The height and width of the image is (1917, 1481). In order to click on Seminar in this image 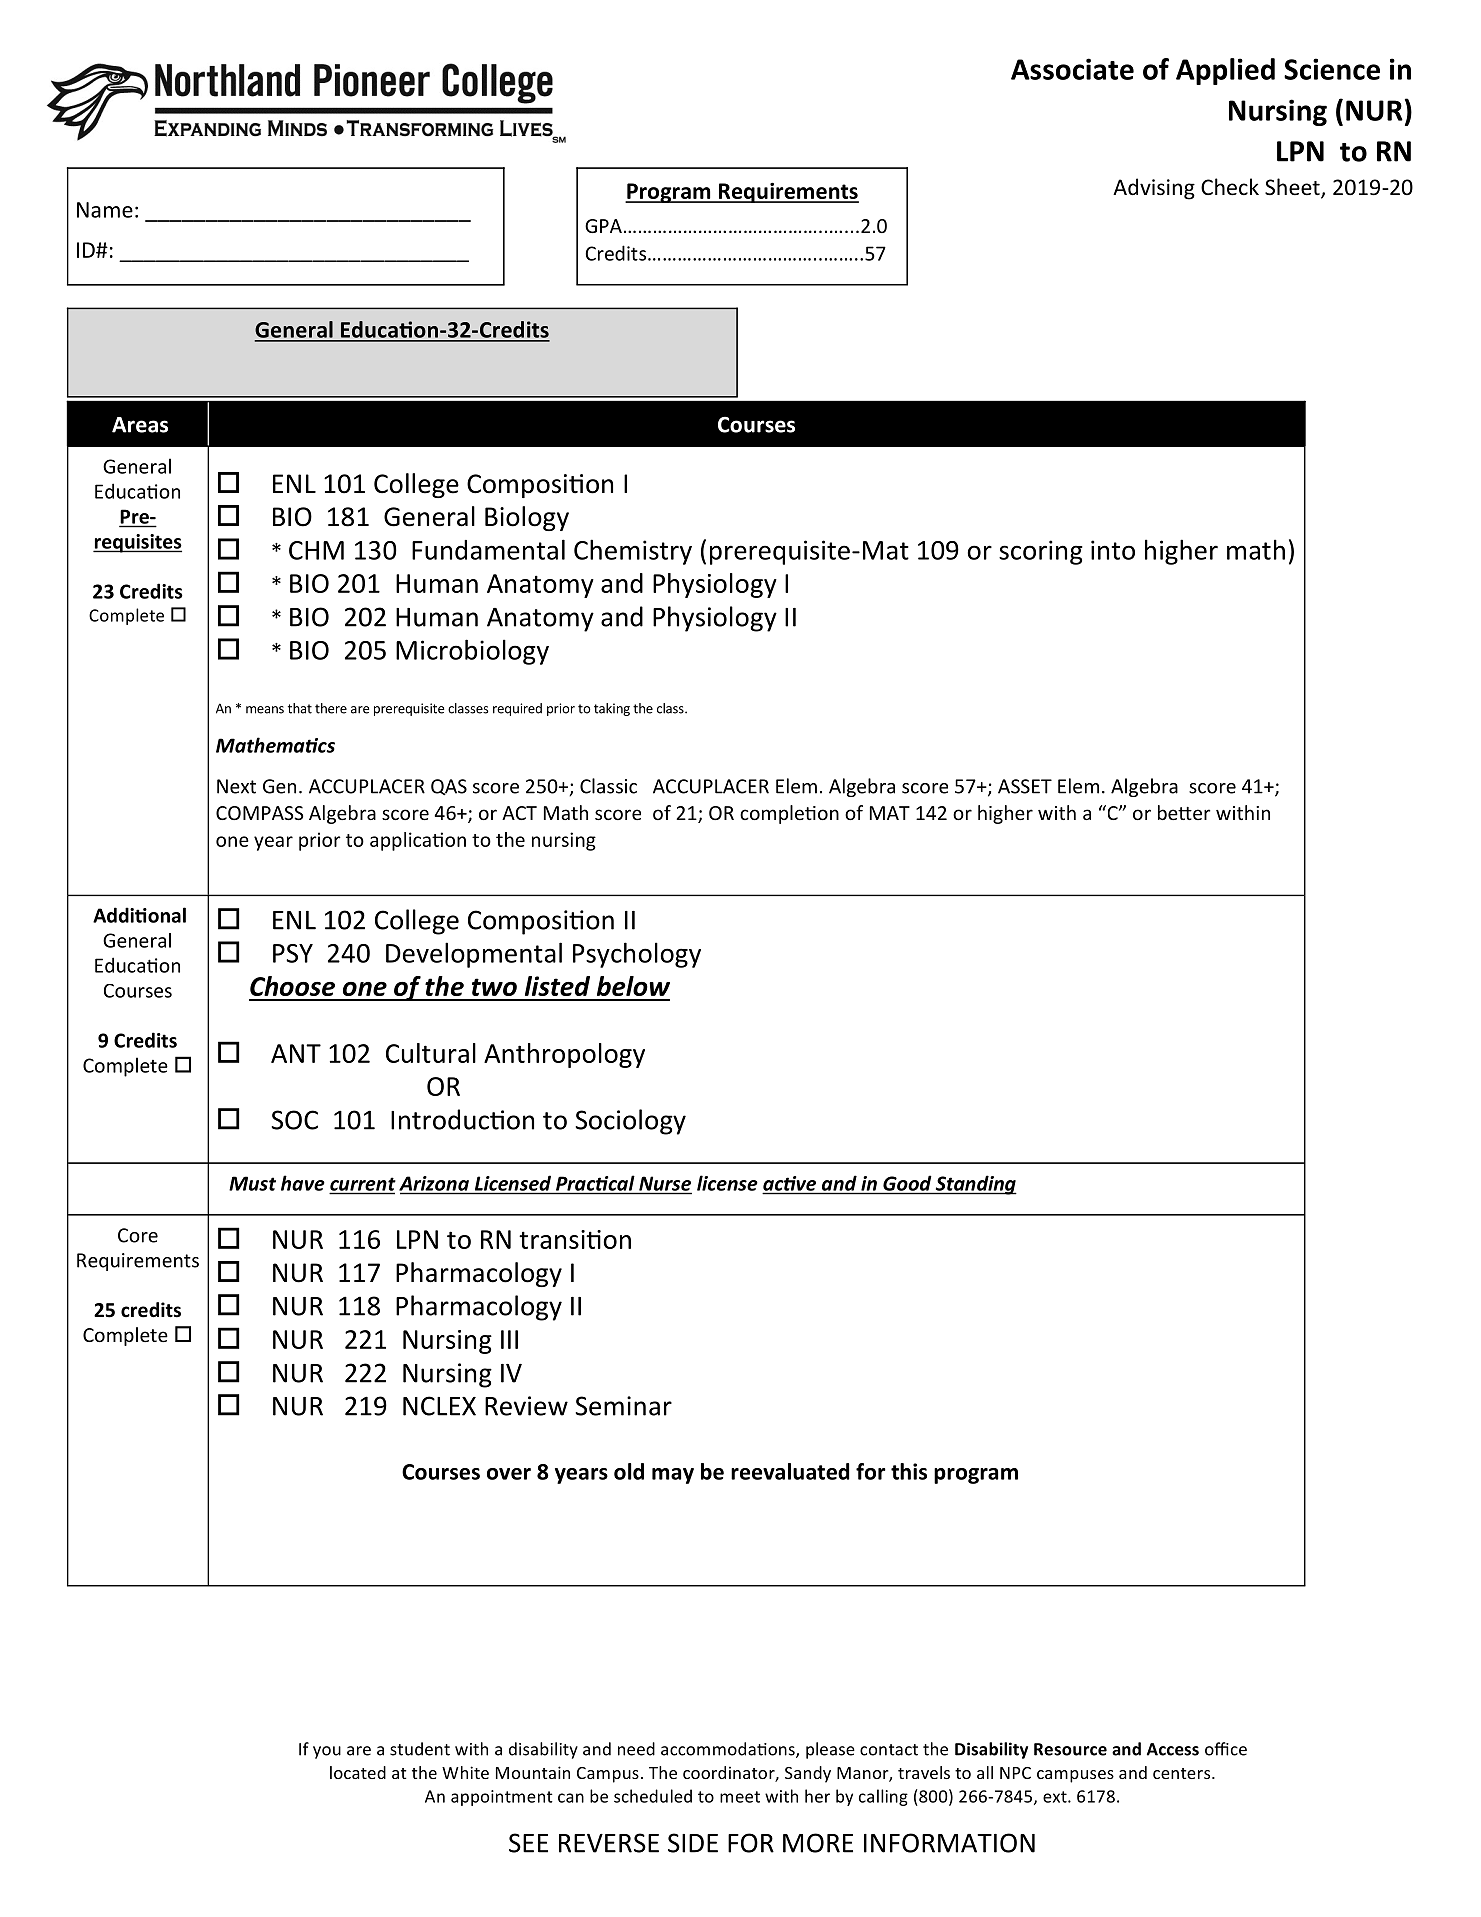, I will do `click(623, 1406)`.
